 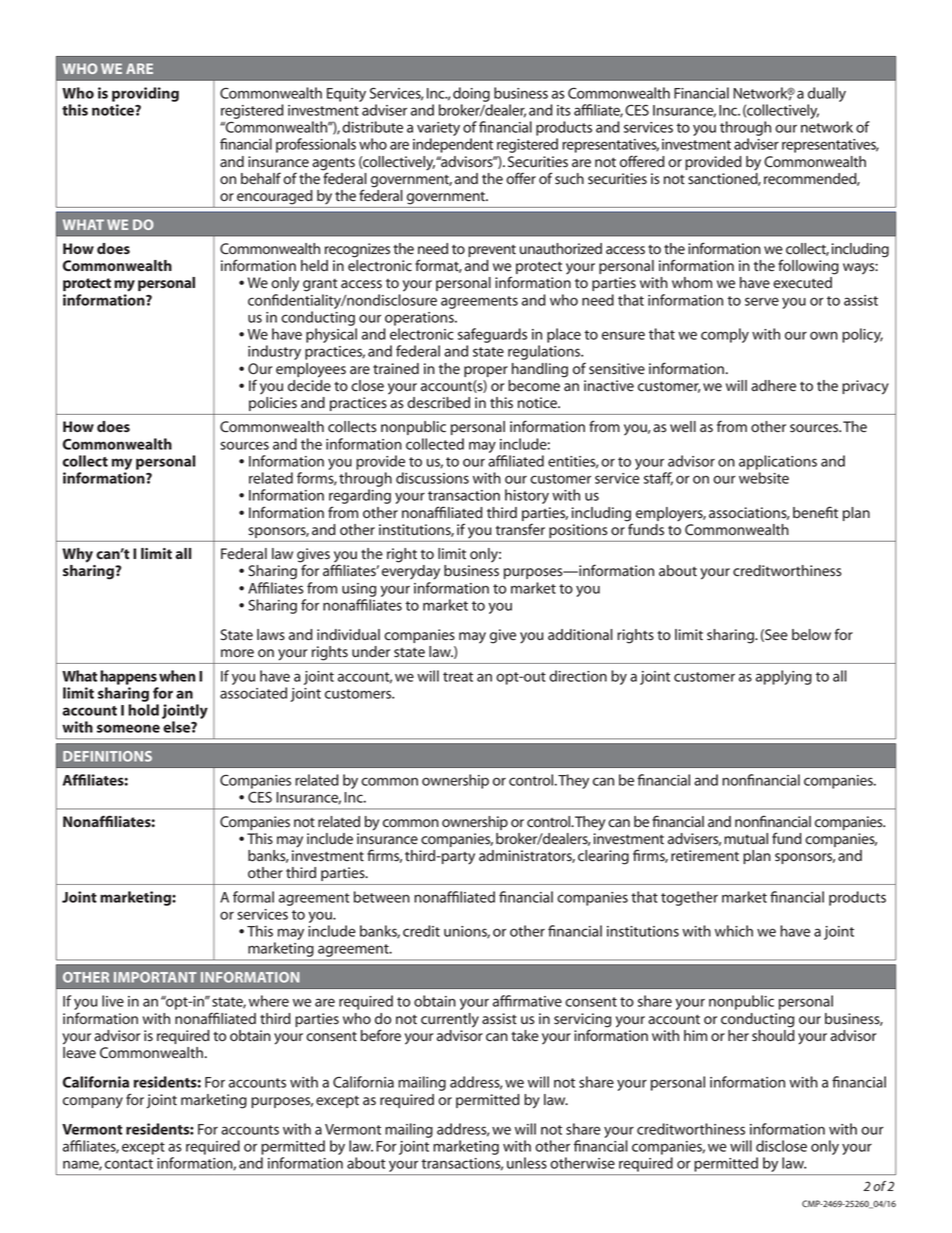 I want to click on between, so click(x=382, y=897).
